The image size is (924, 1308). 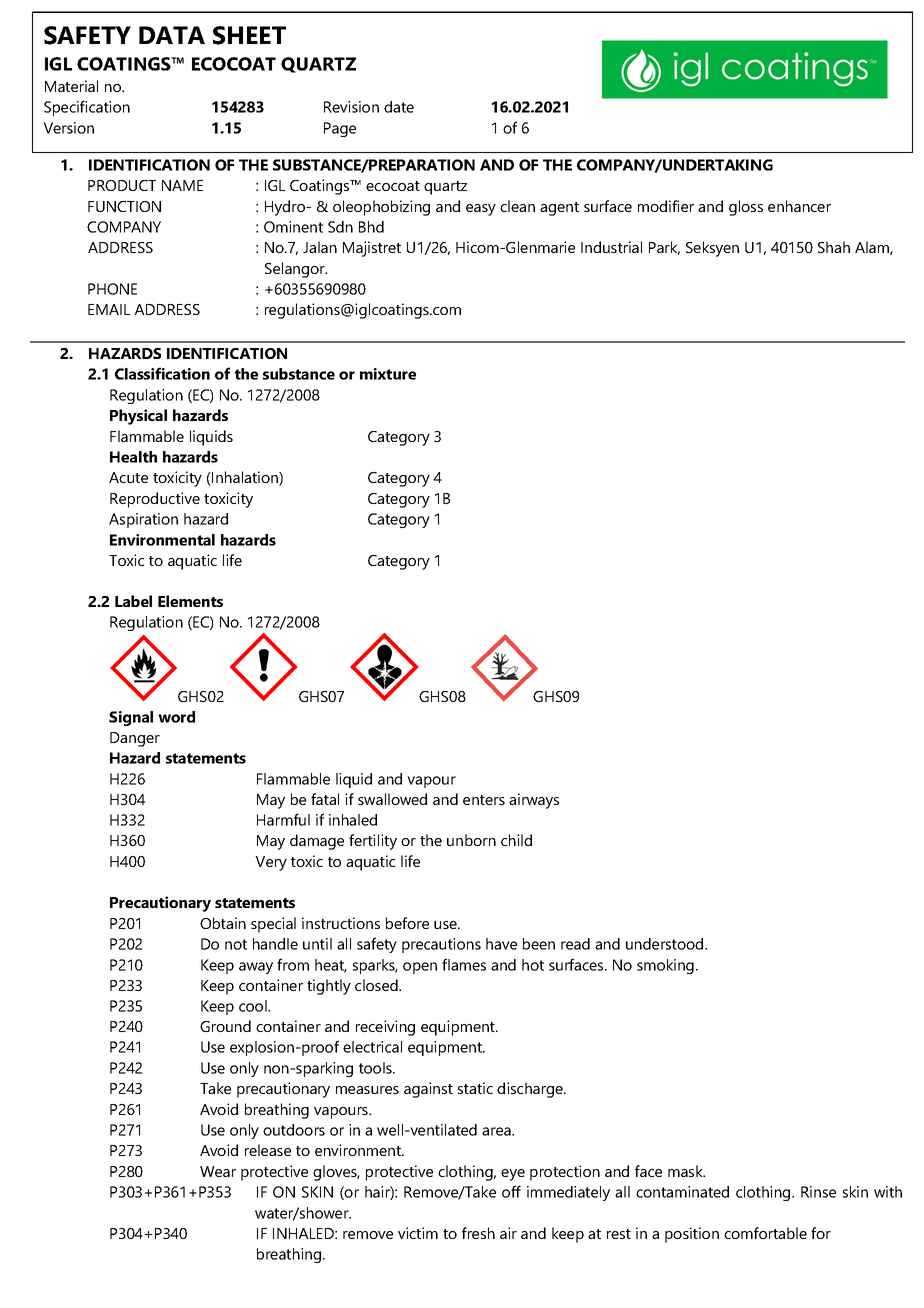 What do you see at coordinates (143, 520) in the screenshot?
I see `Aspiration` at bounding box center [143, 520].
